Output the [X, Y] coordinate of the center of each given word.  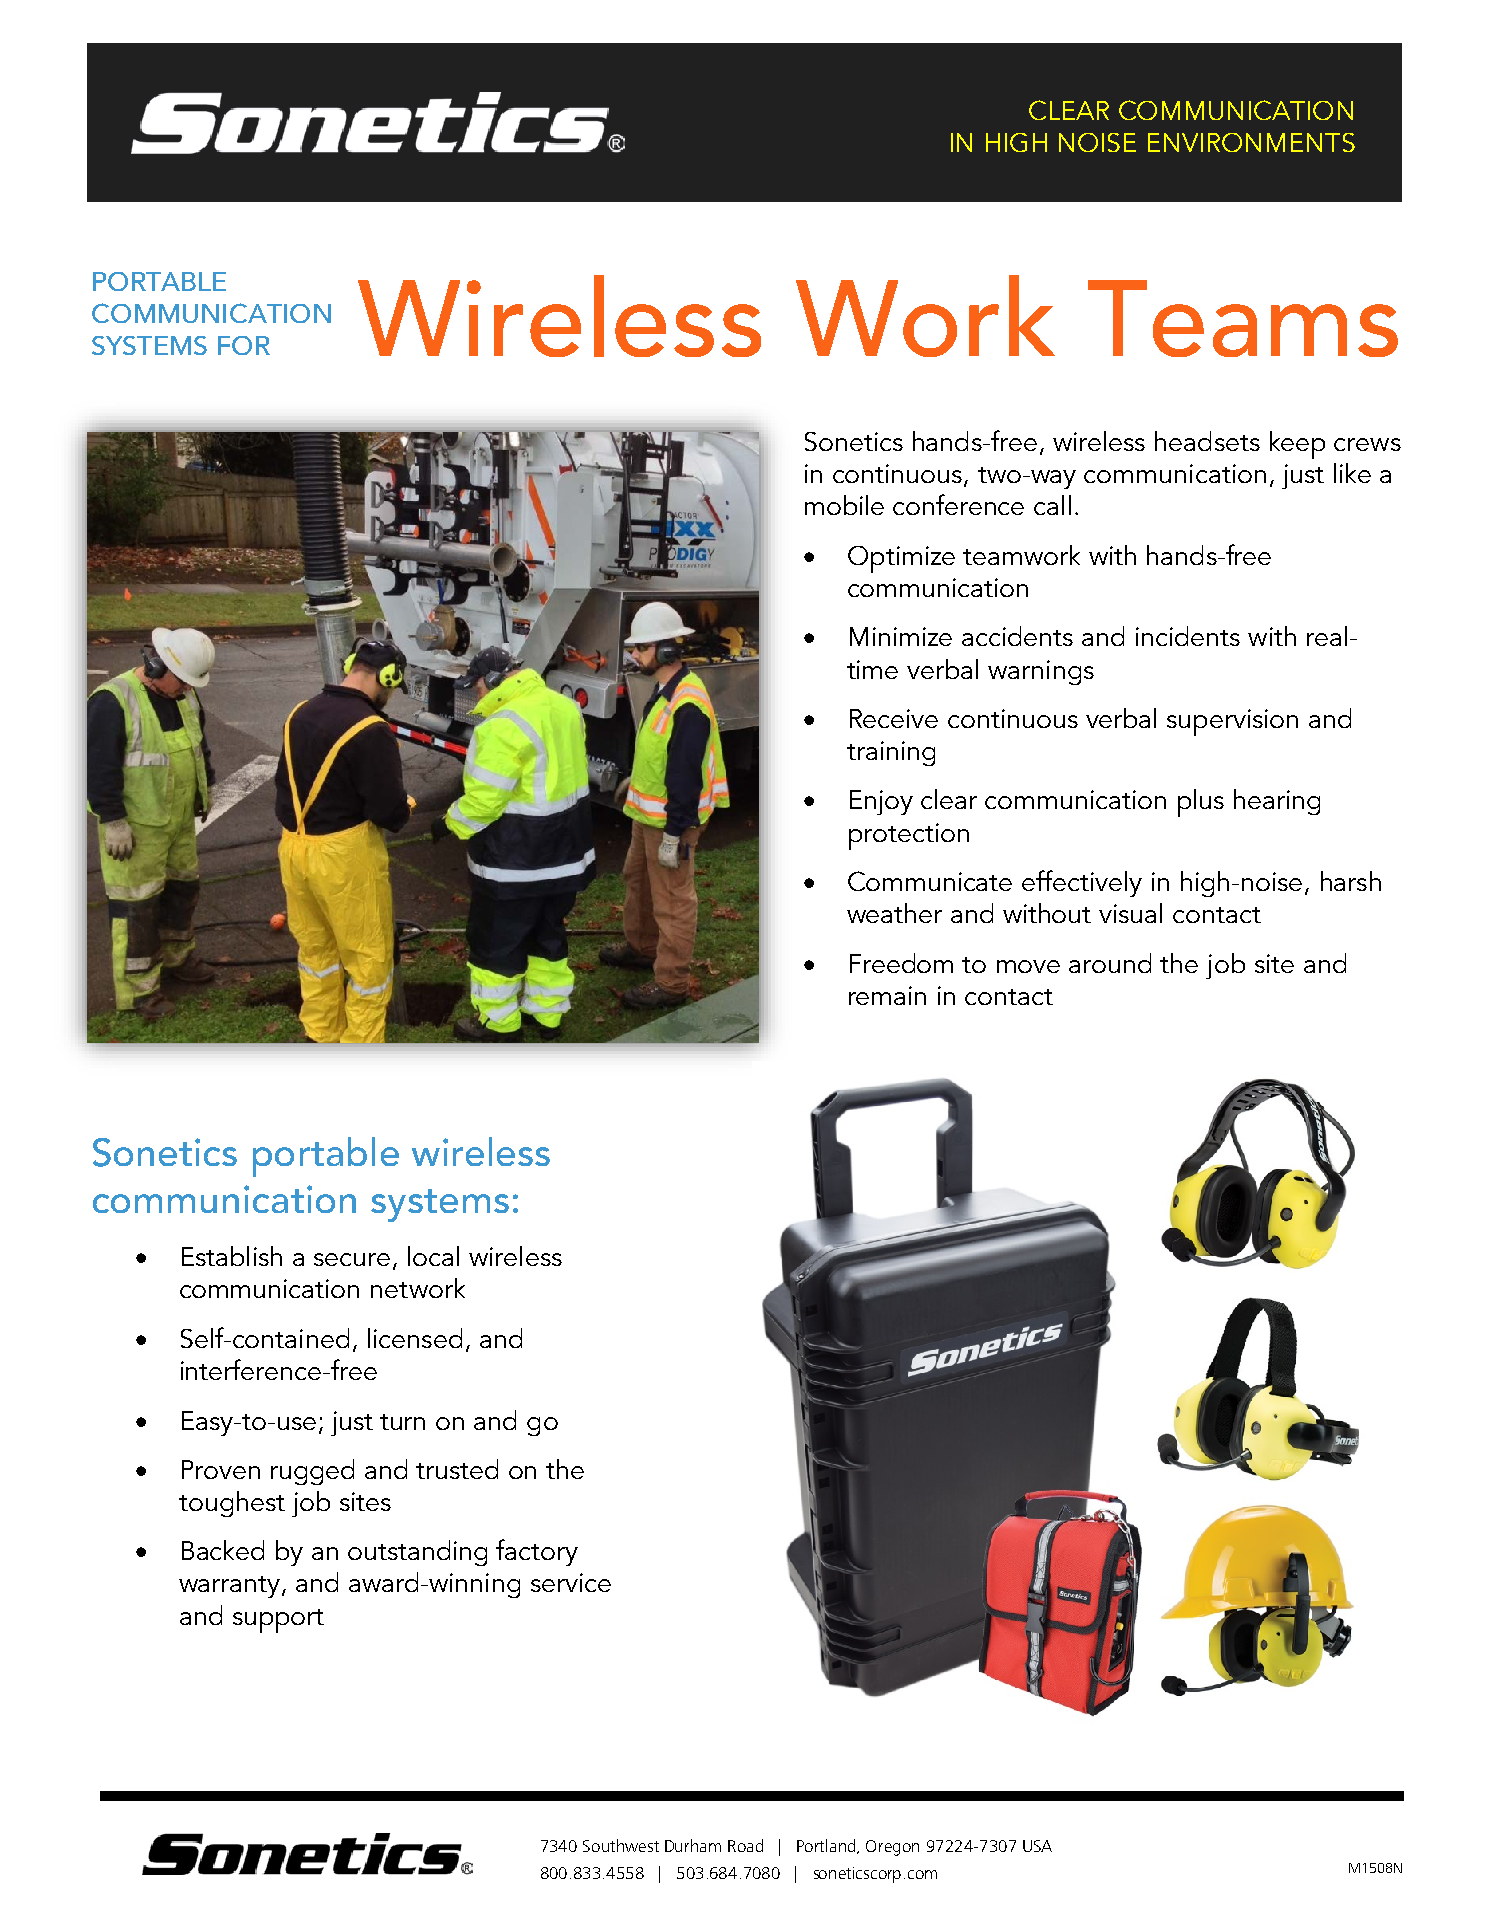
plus [1201, 803]
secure [352, 1259]
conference [958, 504]
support [278, 1621]
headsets [1207, 441]
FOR [244, 345]
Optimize [901, 559]
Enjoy [881, 802]
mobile [844, 505]
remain [887, 995]
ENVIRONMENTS [1251, 142]
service [571, 1582]
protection [909, 836]
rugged [312, 1472]
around [1110, 963]
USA [1037, 1846]
